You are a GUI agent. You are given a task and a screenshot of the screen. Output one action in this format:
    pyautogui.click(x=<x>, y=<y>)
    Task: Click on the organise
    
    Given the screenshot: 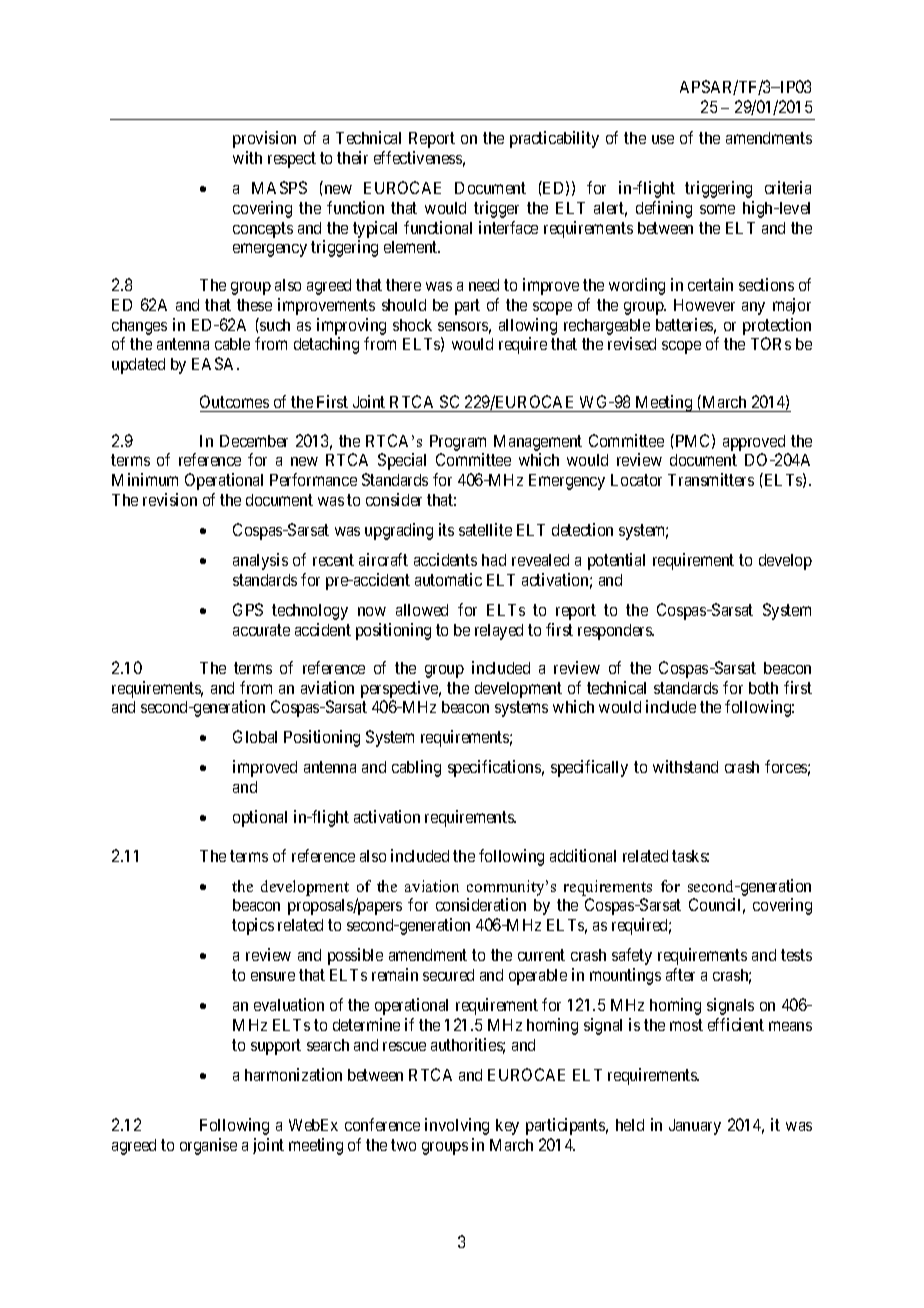 What is the action you would take?
    pyautogui.click(x=208, y=1146)
